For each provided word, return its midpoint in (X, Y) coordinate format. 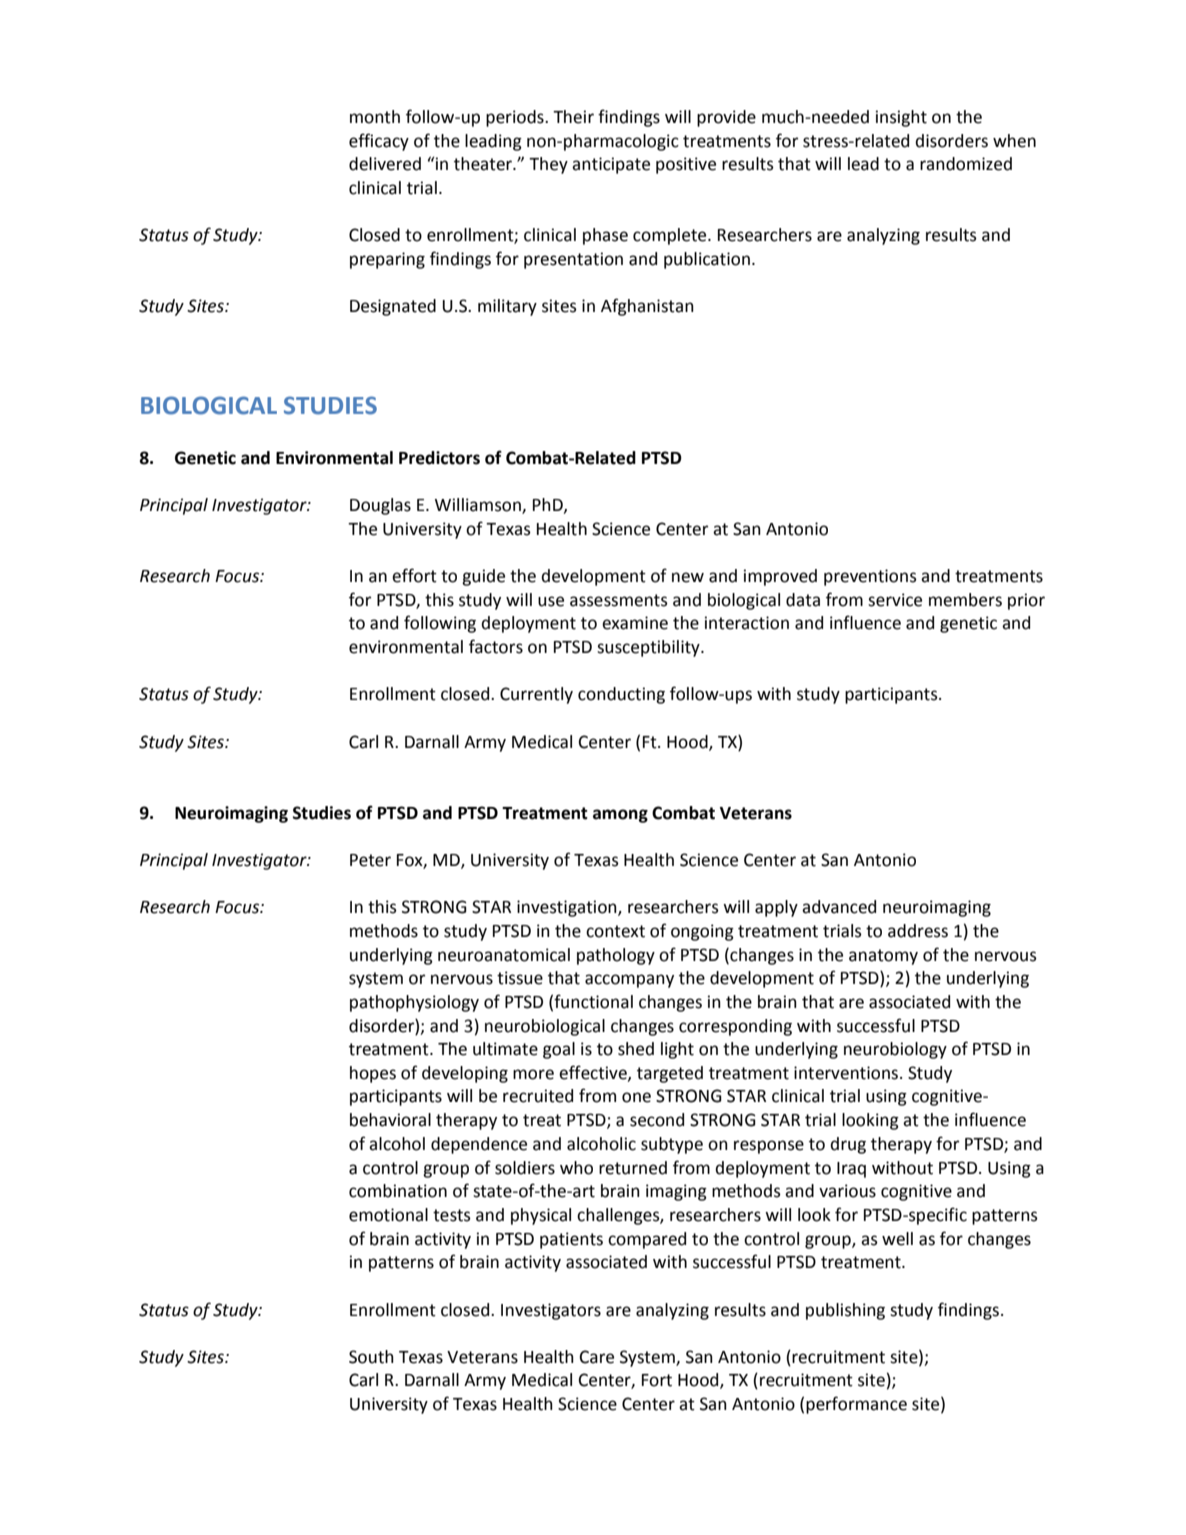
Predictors (439, 458)
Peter (370, 860)
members (965, 600)
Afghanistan (647, 307)
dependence (479, 1145)
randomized (966, 164)
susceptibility (649, 648)
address (918, 931)
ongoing (702, 932)
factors (496, 646)
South (371, 1357)
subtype (672, 1145)
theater (484, 164)
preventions (870, 577)
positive (686, 165)
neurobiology (895, 1050)
